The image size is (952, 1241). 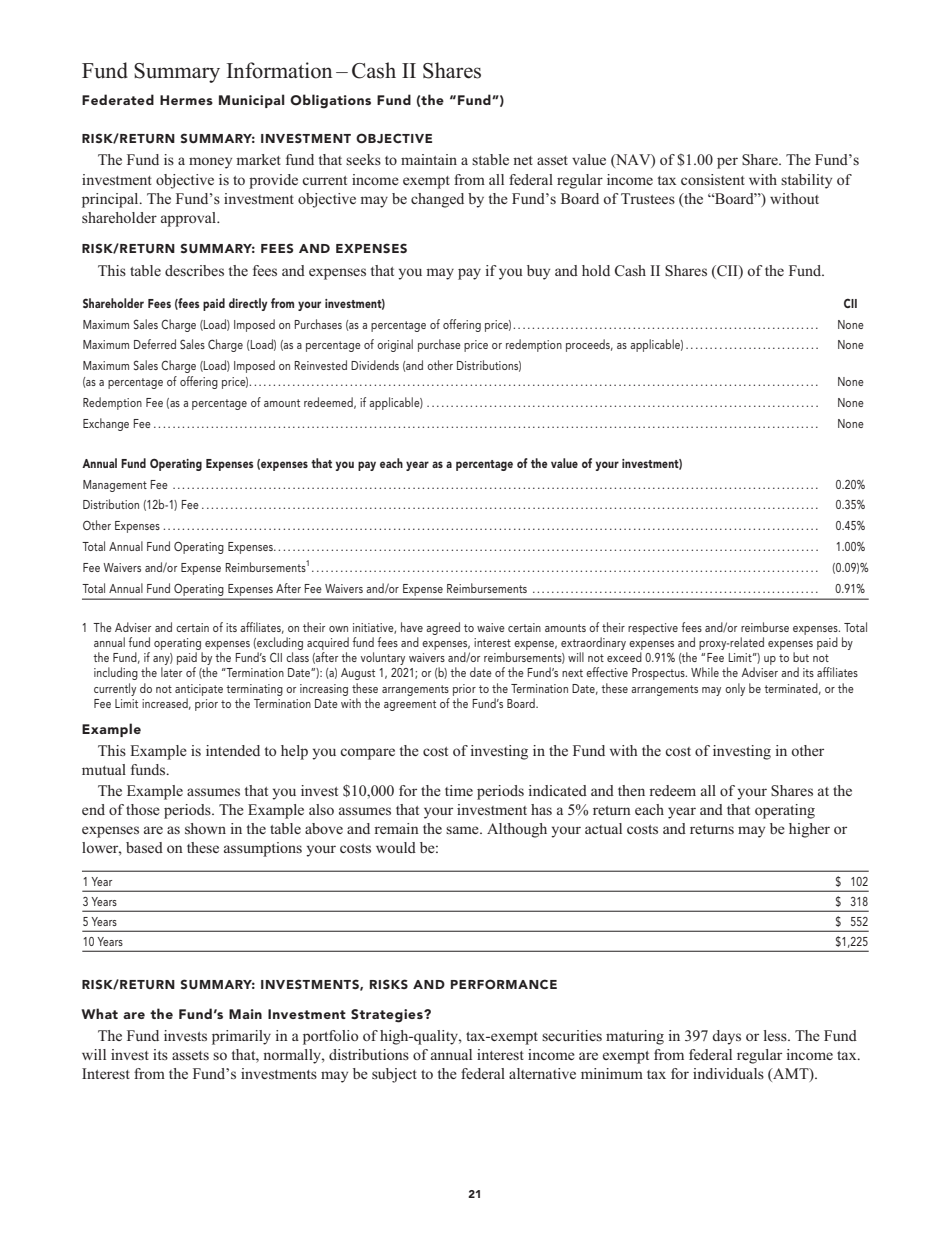 What do you see at coordinates (233, 750) in the screenshot?
I see `intended` at bounding box center [233, 750].
